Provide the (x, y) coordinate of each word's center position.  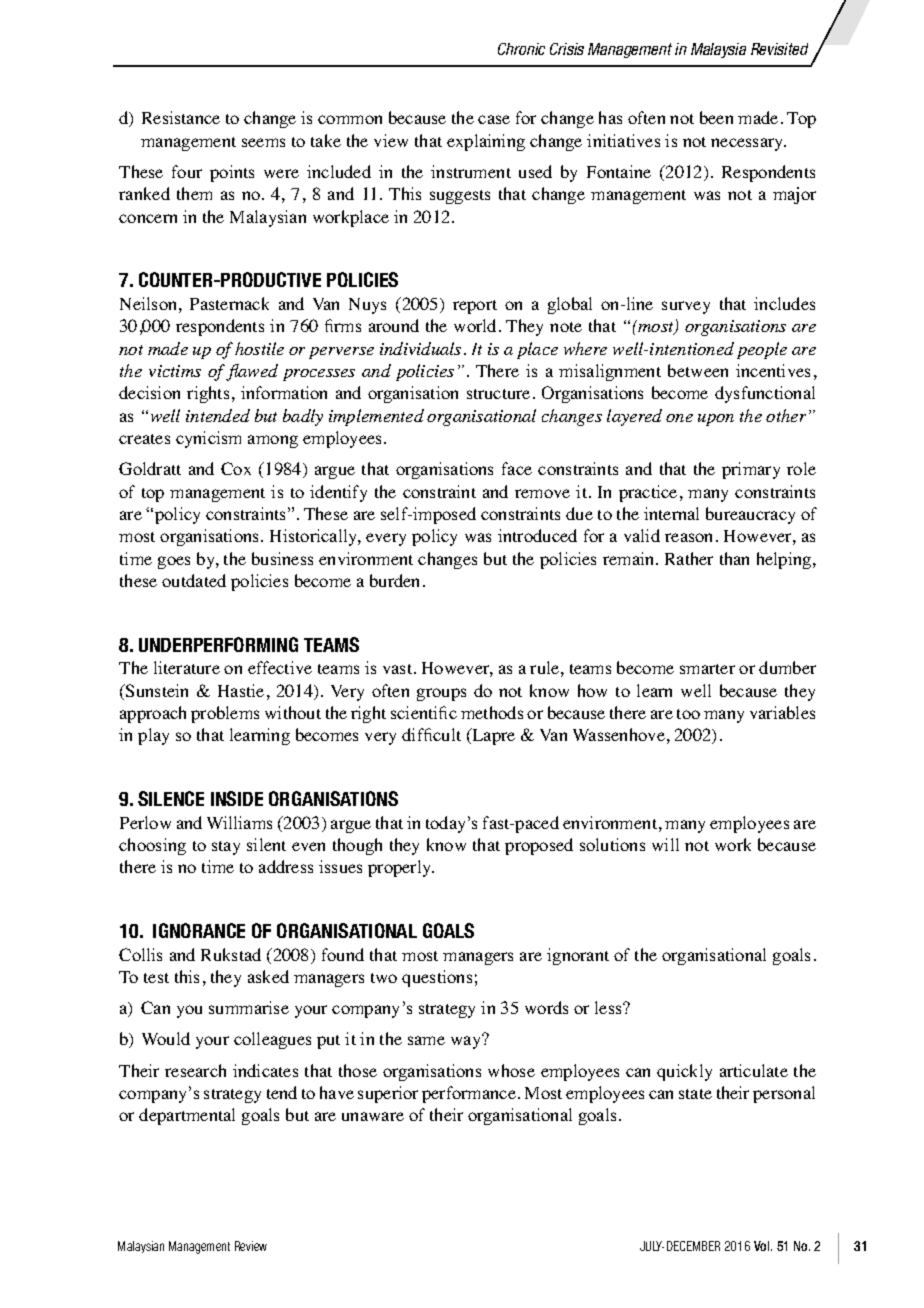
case (494, 119)
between (698, 370)
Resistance (181, 117)
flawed (252, 372)
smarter (707, 669)
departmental (187, 1116)
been (716, 117)
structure (498, 394)
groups (441, 694)
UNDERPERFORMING (218, 644)
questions (437, 978)
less (609, 1007)
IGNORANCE (199, 930)
